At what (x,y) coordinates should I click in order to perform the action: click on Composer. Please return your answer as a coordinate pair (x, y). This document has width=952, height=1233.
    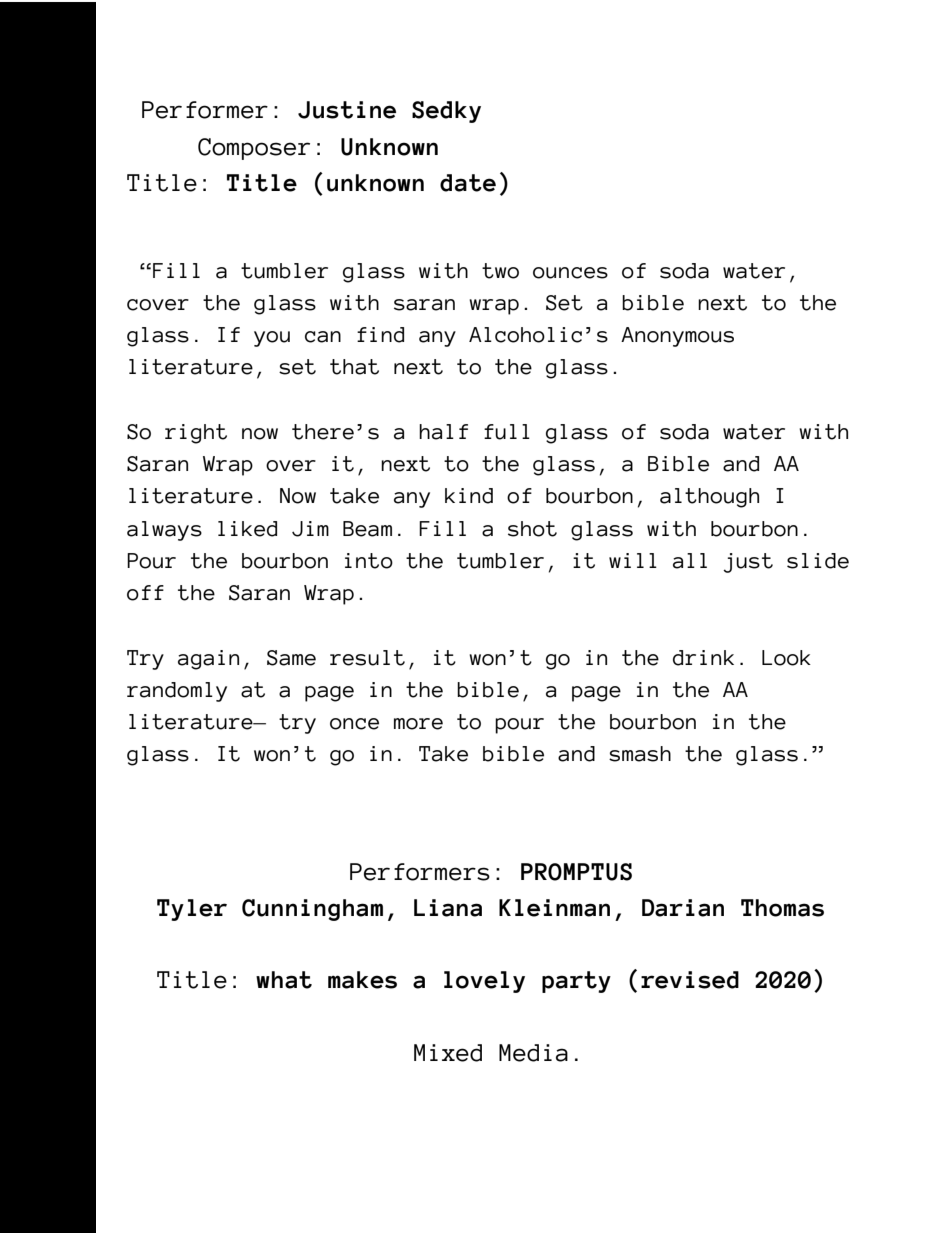
    Looking at the image, I should click on (254, 149).
